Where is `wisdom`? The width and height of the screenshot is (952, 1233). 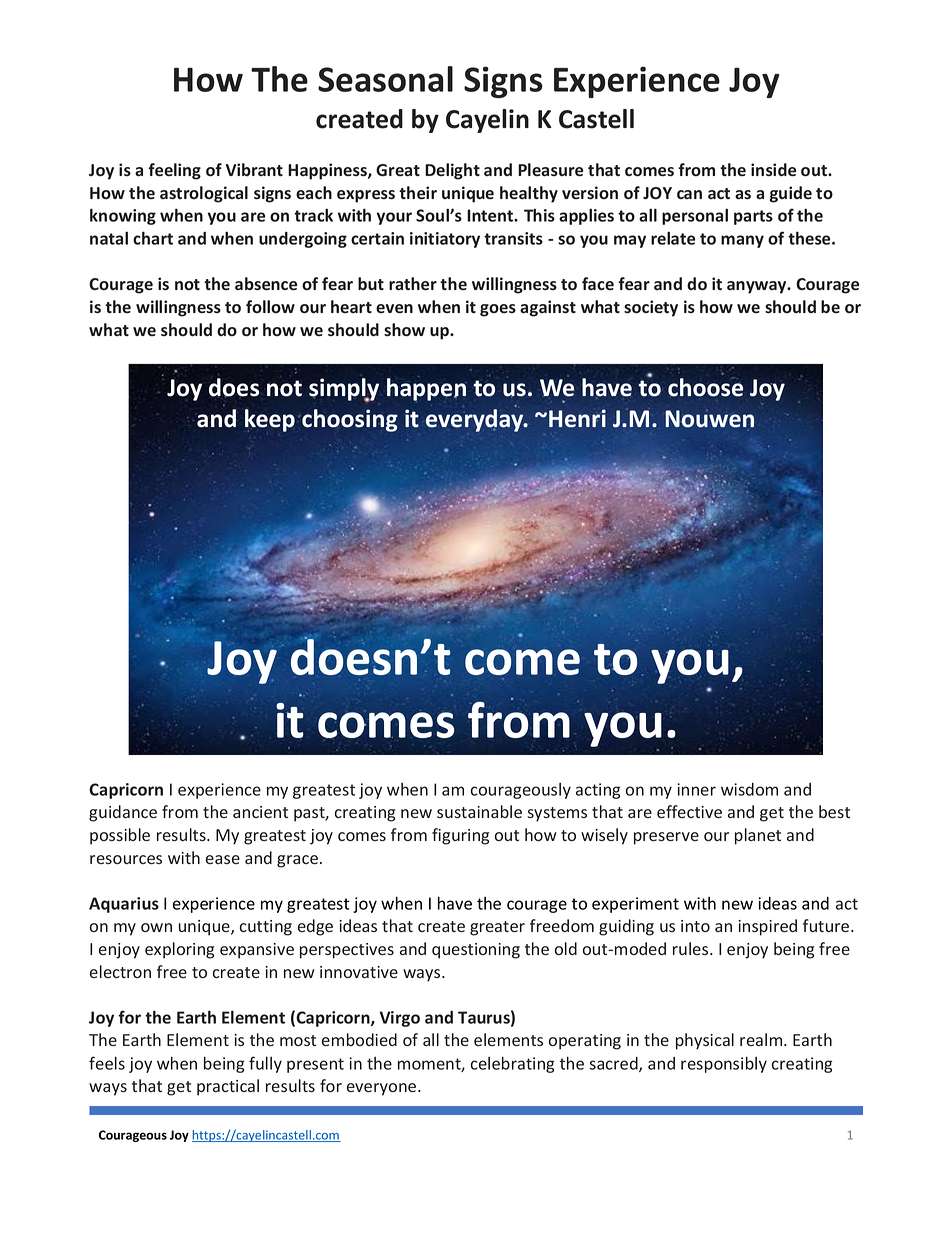
wisdom is located at coordinates (749, 789).
